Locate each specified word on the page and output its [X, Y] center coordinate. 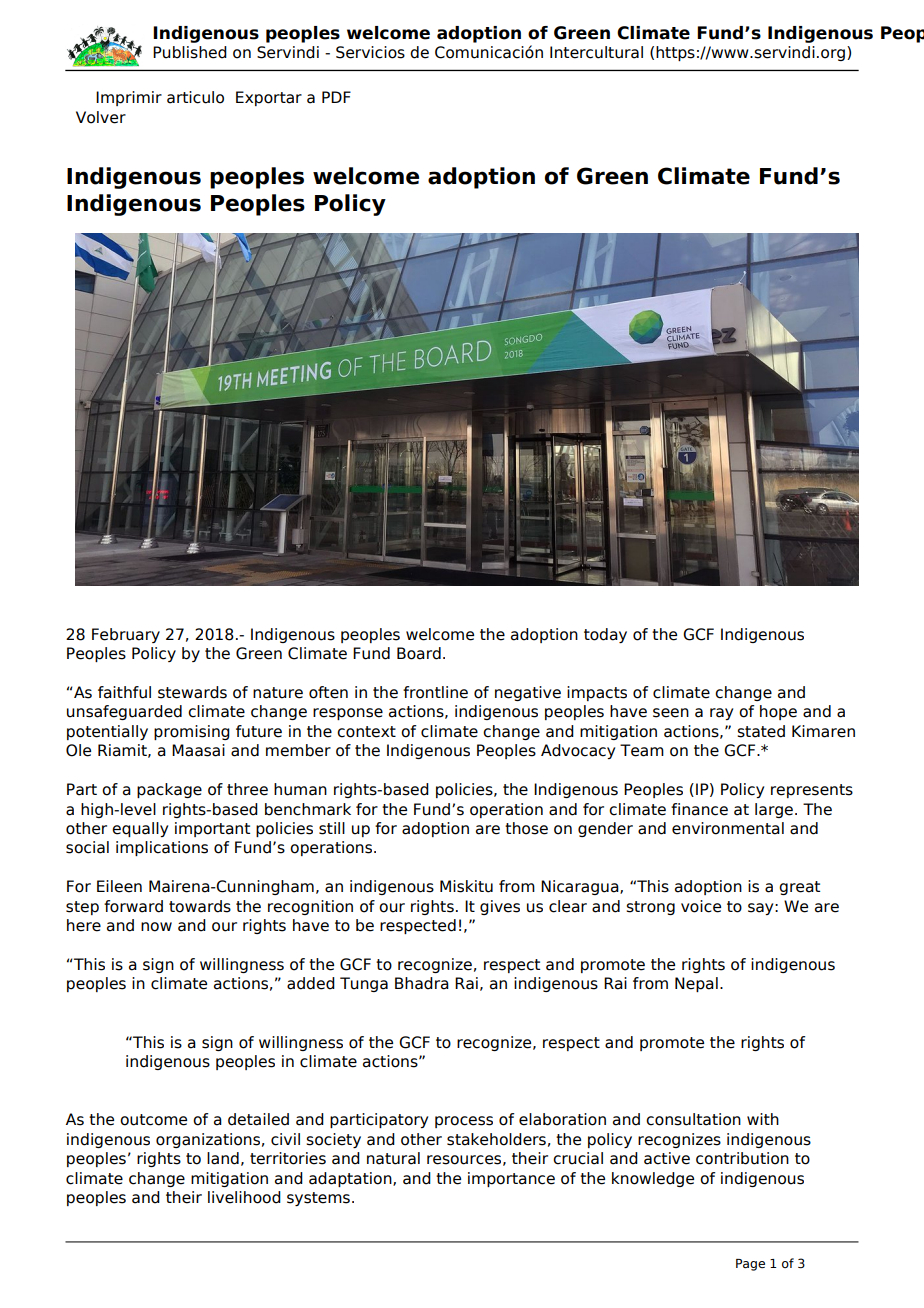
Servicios [370, 52]
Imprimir [129, 98]
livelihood [244, 1197]
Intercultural [596, 52]
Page [750, 1265]
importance [511, 1179]
